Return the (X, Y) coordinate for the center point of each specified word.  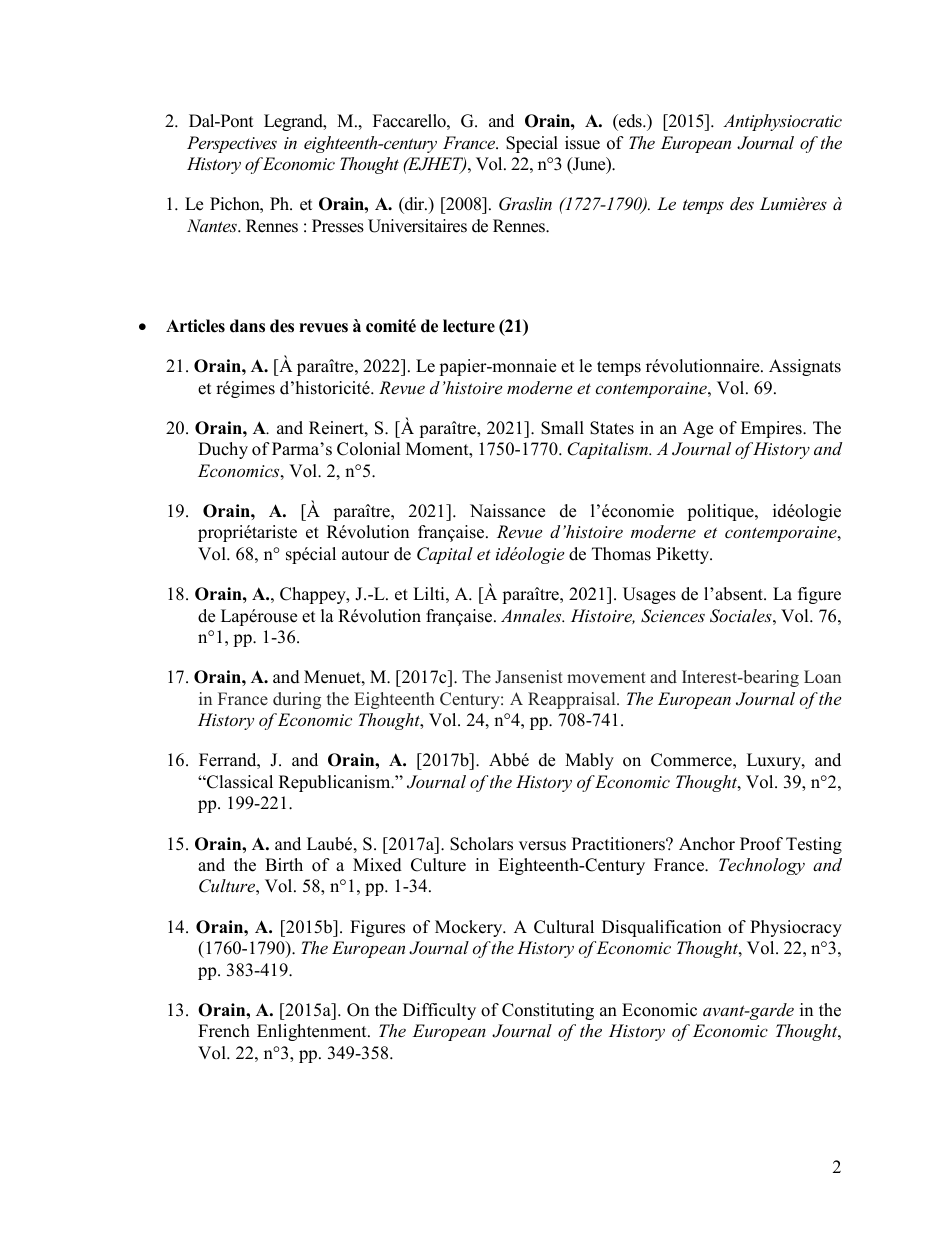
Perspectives (232, 144)
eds (630, 121)
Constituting (548, 1011)
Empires (772, 429)
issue (582, 143)
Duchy (223, 450)
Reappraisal (573, 700)
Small (562, 428)
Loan (822, 677)
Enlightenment (313, 1032)
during (297, 700)
